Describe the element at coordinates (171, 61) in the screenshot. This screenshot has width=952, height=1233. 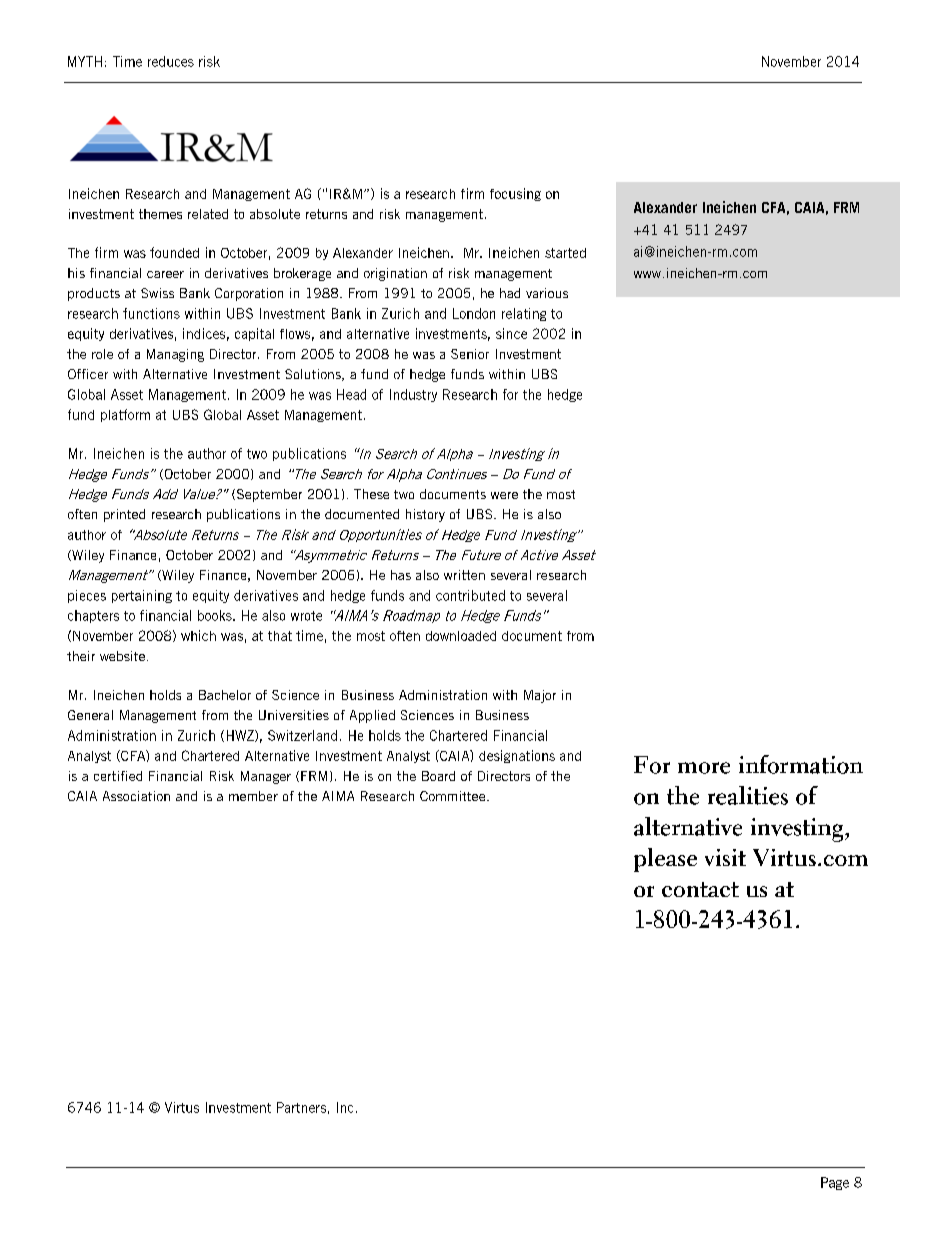
I see `reduces` at that location.
